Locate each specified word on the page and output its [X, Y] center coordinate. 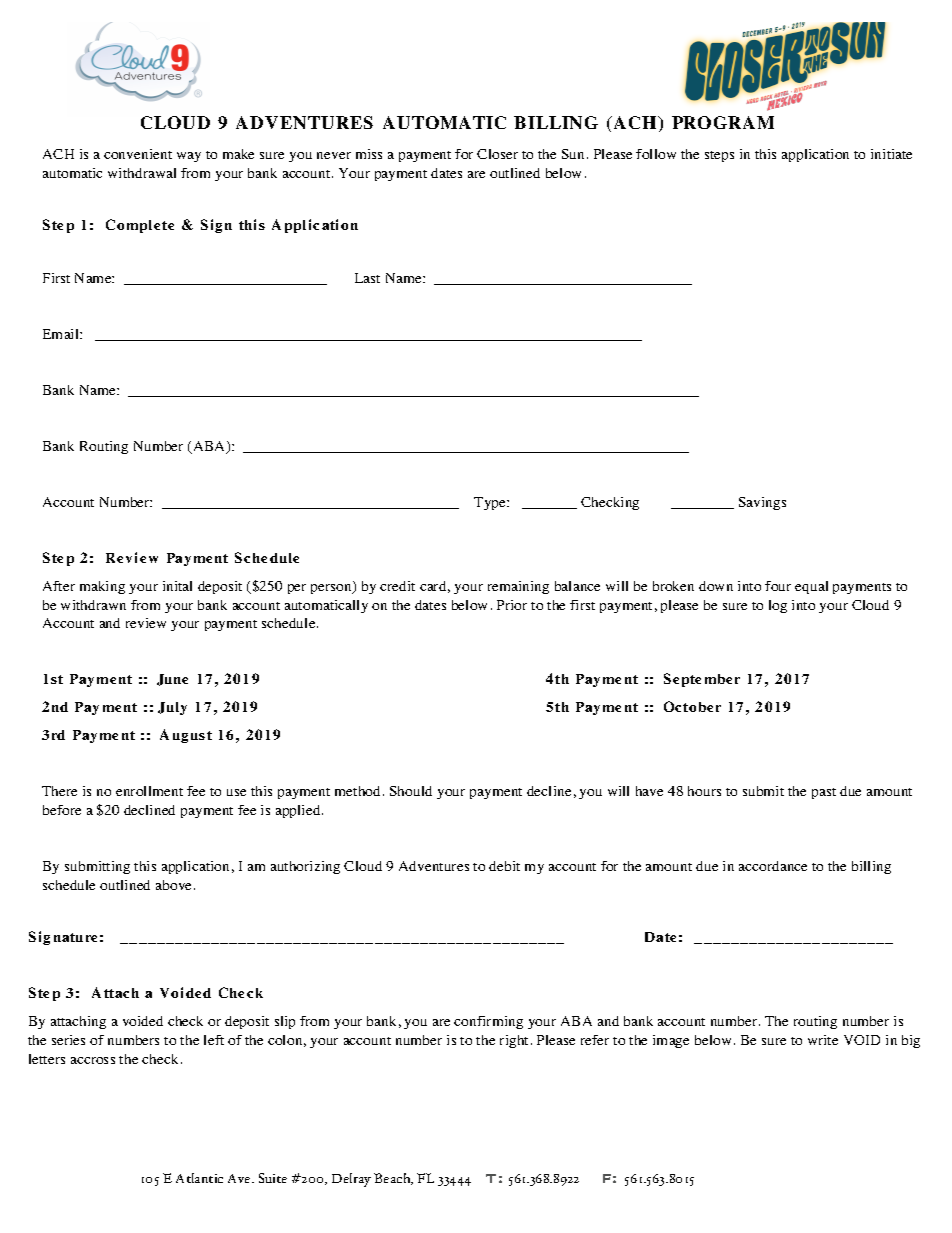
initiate [891, 154]
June [172, 680]
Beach [393, 1179]
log [778, 606]
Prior [512, 605]
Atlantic [199, 1178]
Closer [497, 154]
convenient [138, 154]
